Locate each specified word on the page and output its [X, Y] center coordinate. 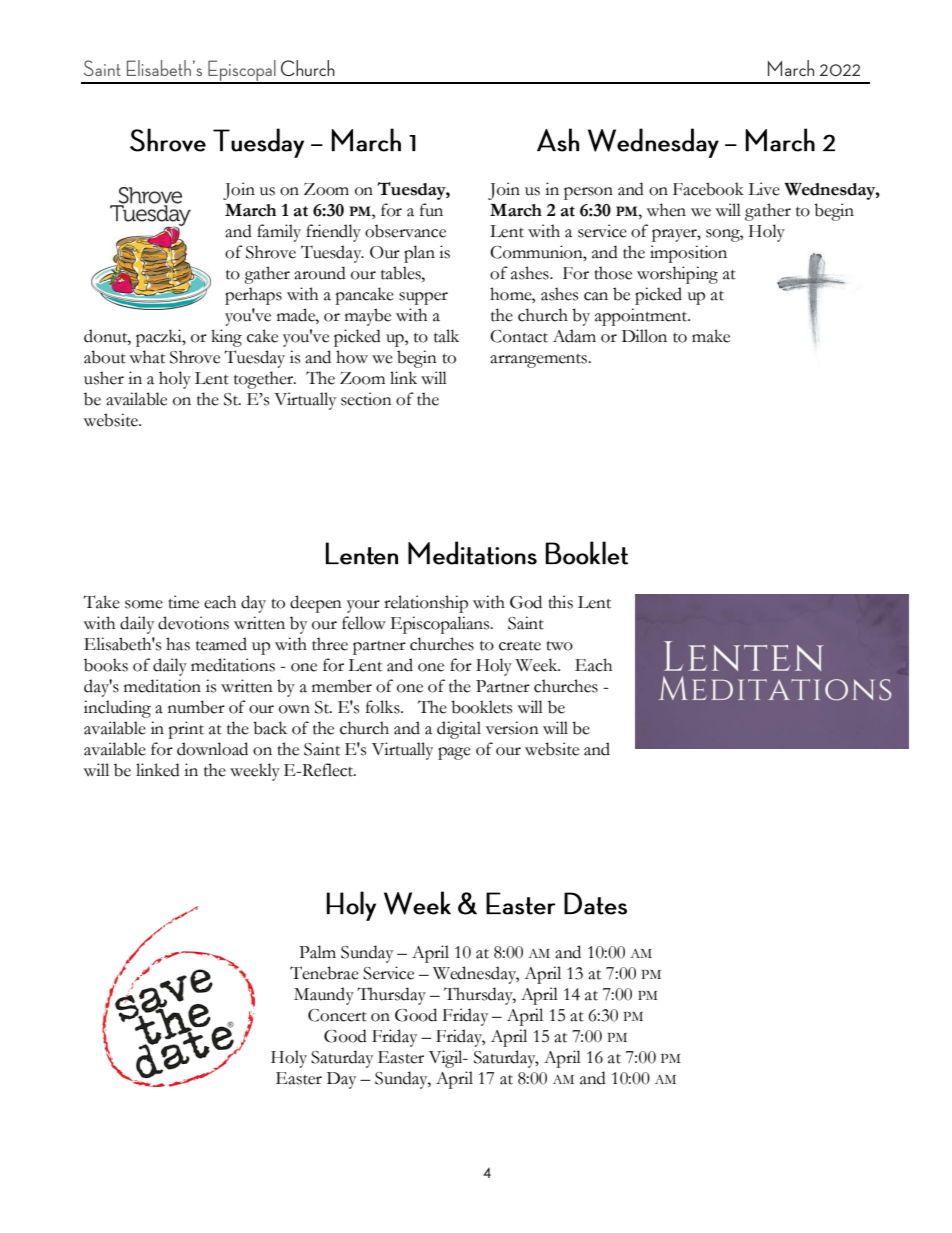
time [184, 602]
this [561, 602]
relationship [426, 604]
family [279, 233]
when [666, 210]
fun [431, 210]
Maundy [324, 996]
